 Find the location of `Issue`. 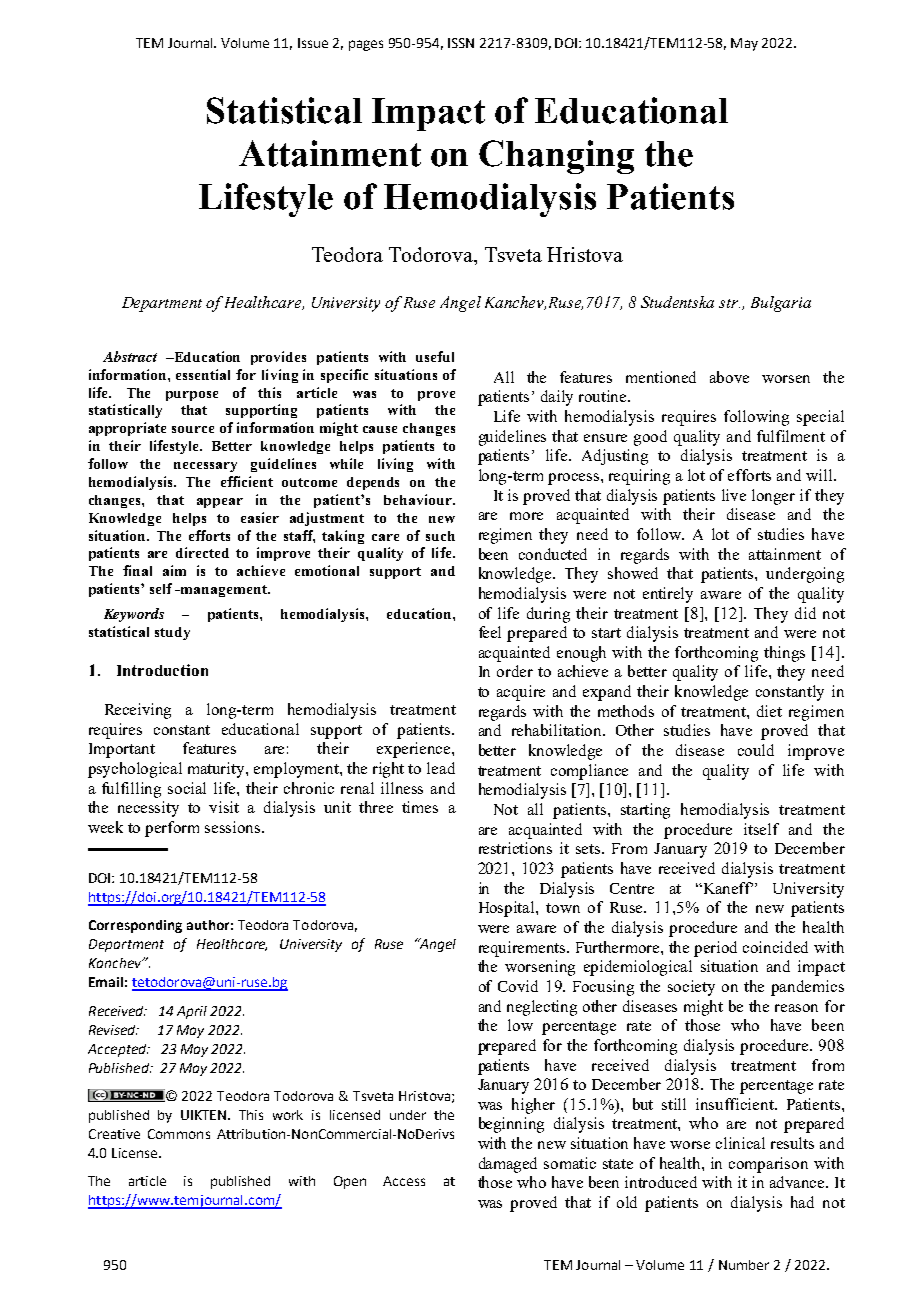

Issue is located at coordinates (313, 43).
